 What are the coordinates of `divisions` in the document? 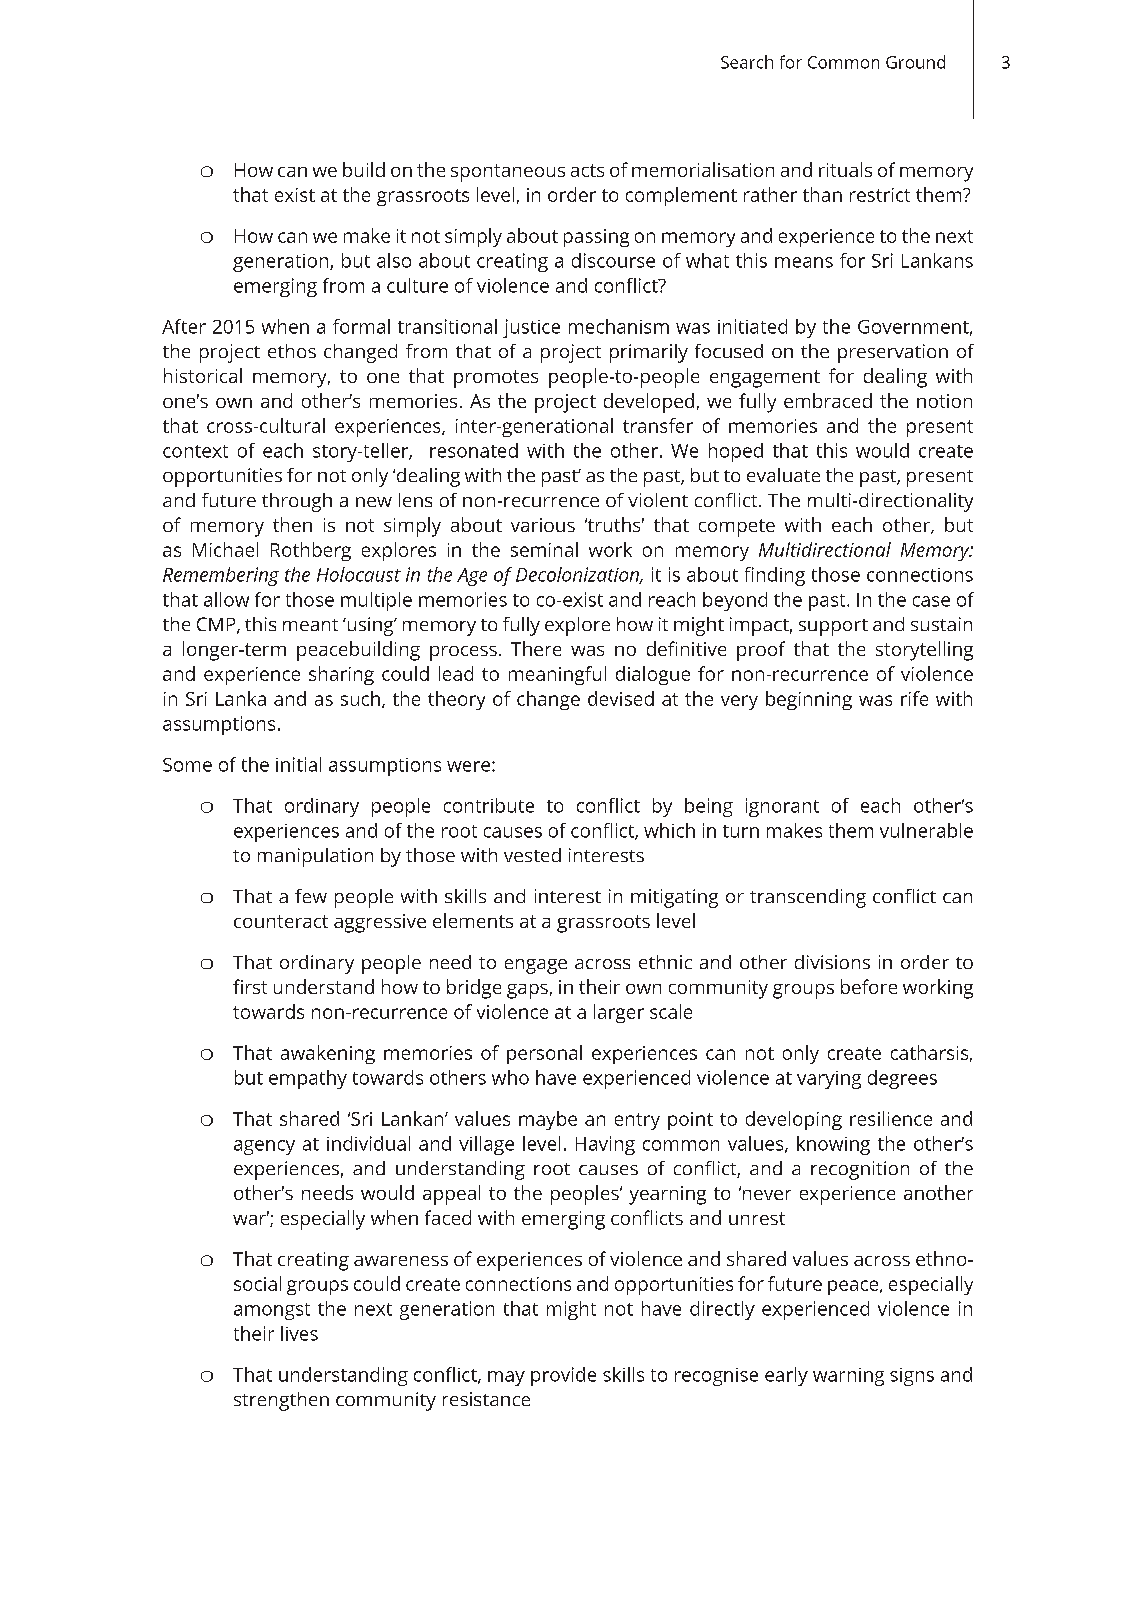 It's located at (832, 962).
